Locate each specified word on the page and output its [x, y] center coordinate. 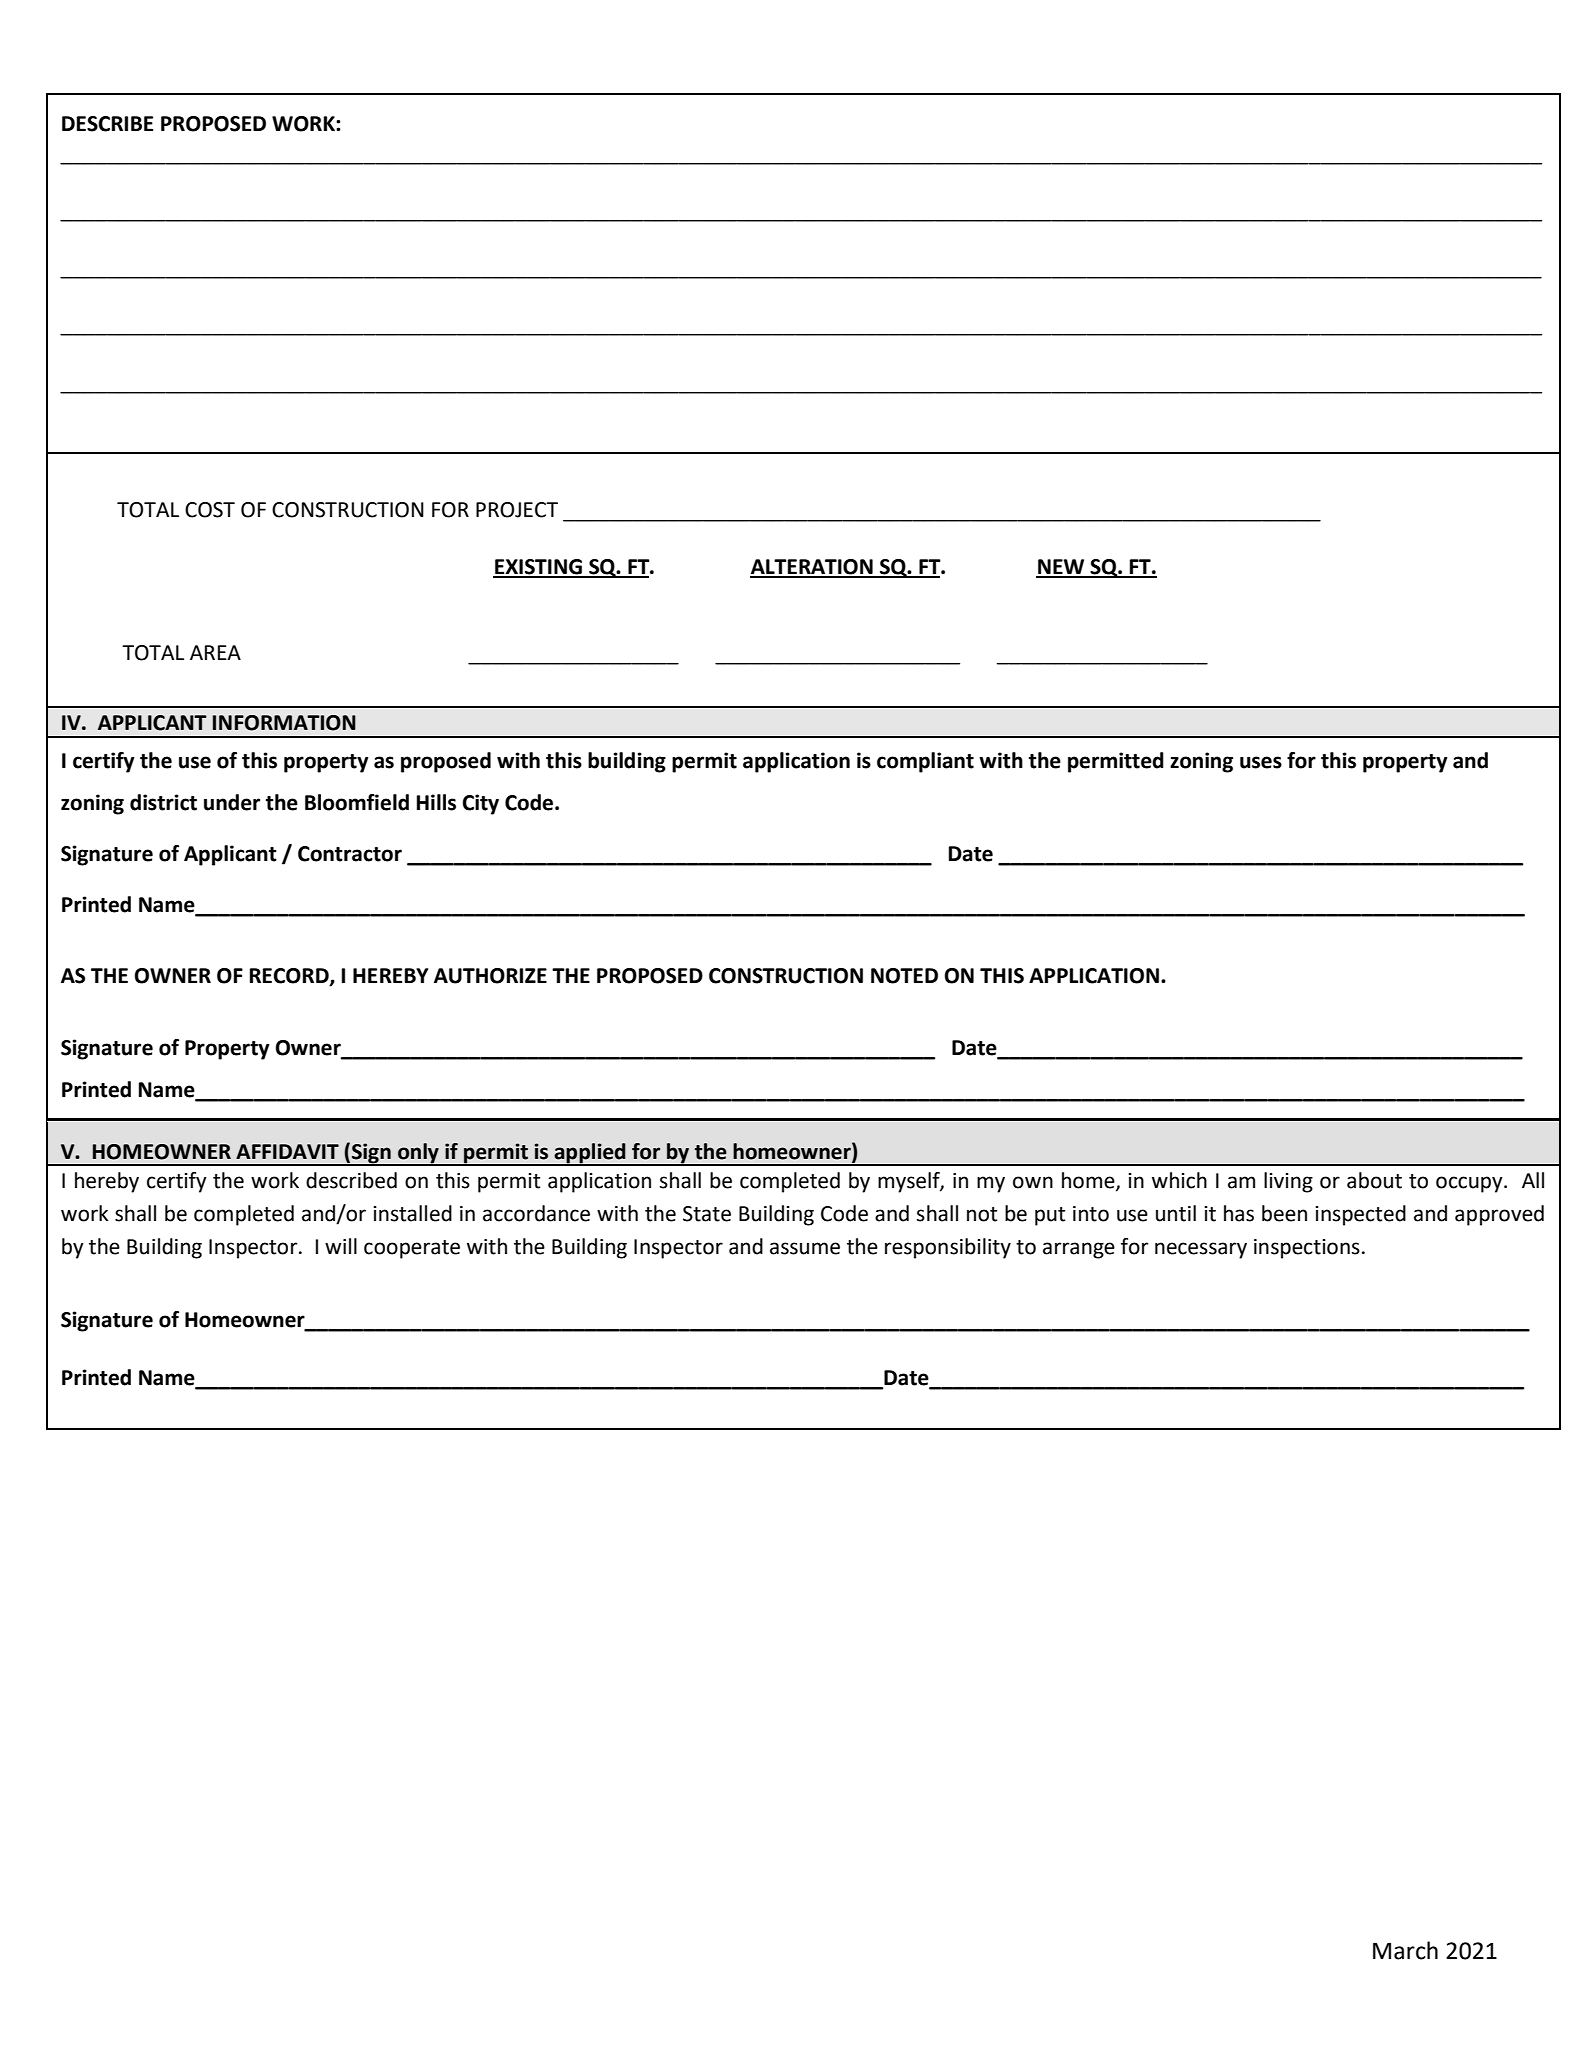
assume [805, 1248]
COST [210, 510]
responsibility [948, 1248]
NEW [1061, 568]
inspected [1360, 1215]
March [1405, 1950]
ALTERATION [812, 568]
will [341, 1246]
